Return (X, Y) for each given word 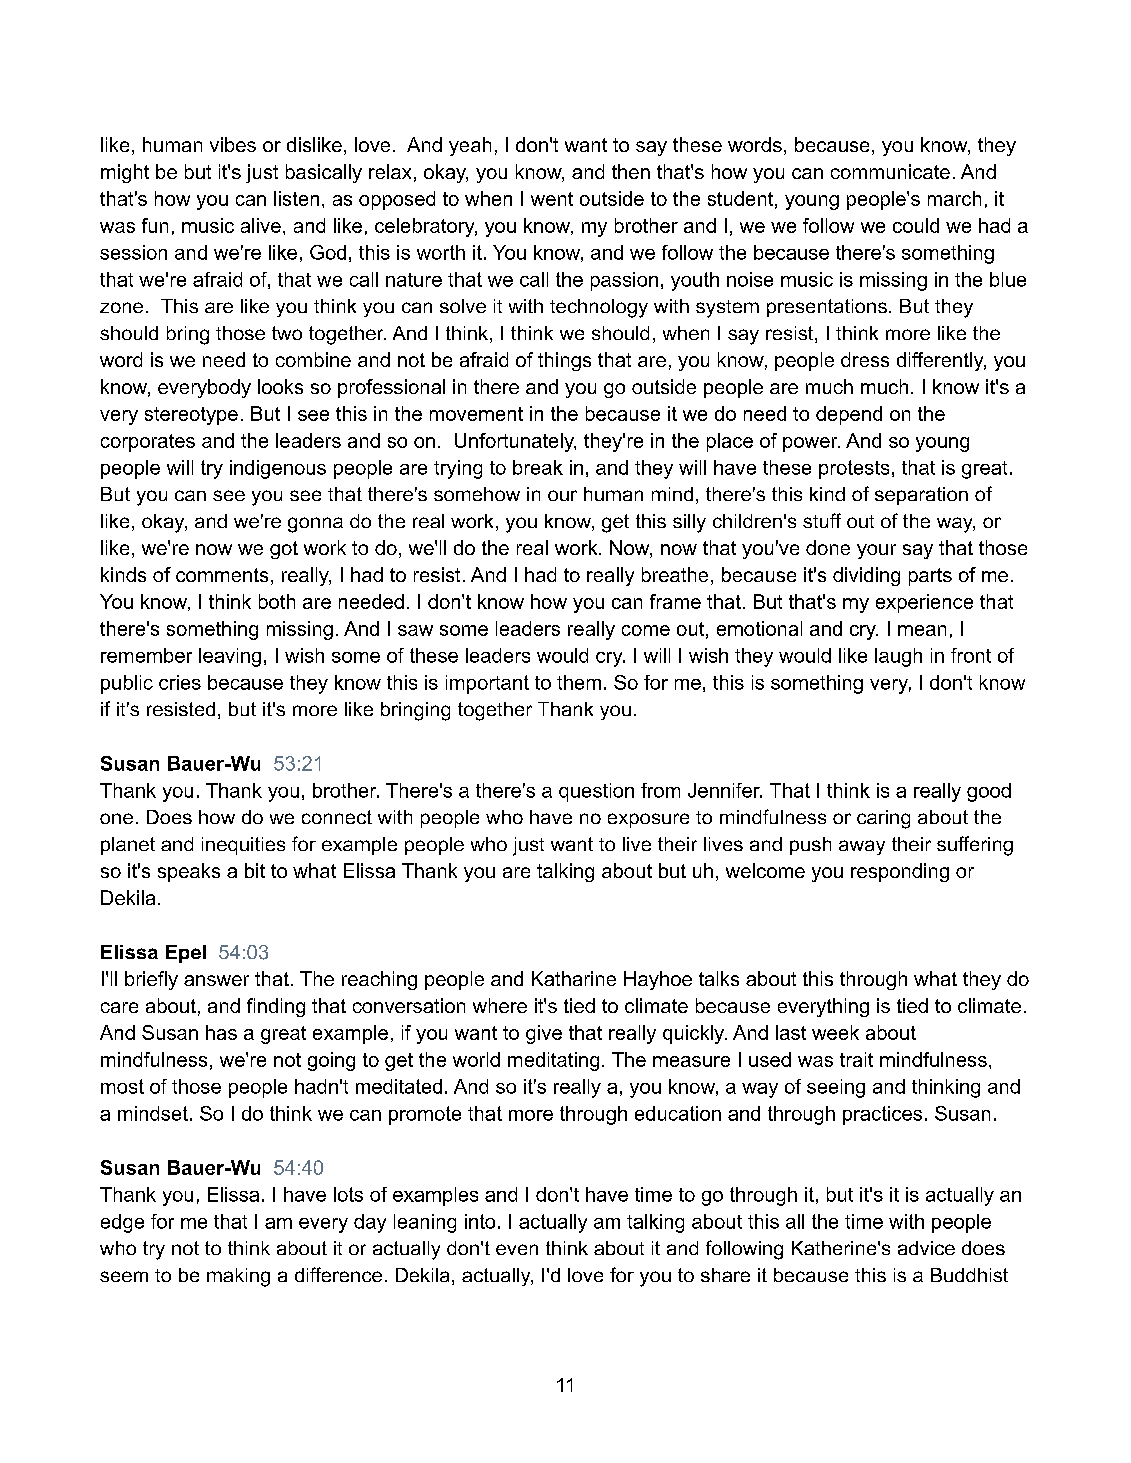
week (835, 1032)
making (238, 1277)
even (517, 1249)
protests (854, 469)
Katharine (574, 978)
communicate (890, 171)
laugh (898, 657)
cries (180, 682)
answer (216, 980)
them (579, 682)
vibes (233, 144)
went (552, 199)
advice (926, 1248)
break (538, 467)
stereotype (191, 416)
